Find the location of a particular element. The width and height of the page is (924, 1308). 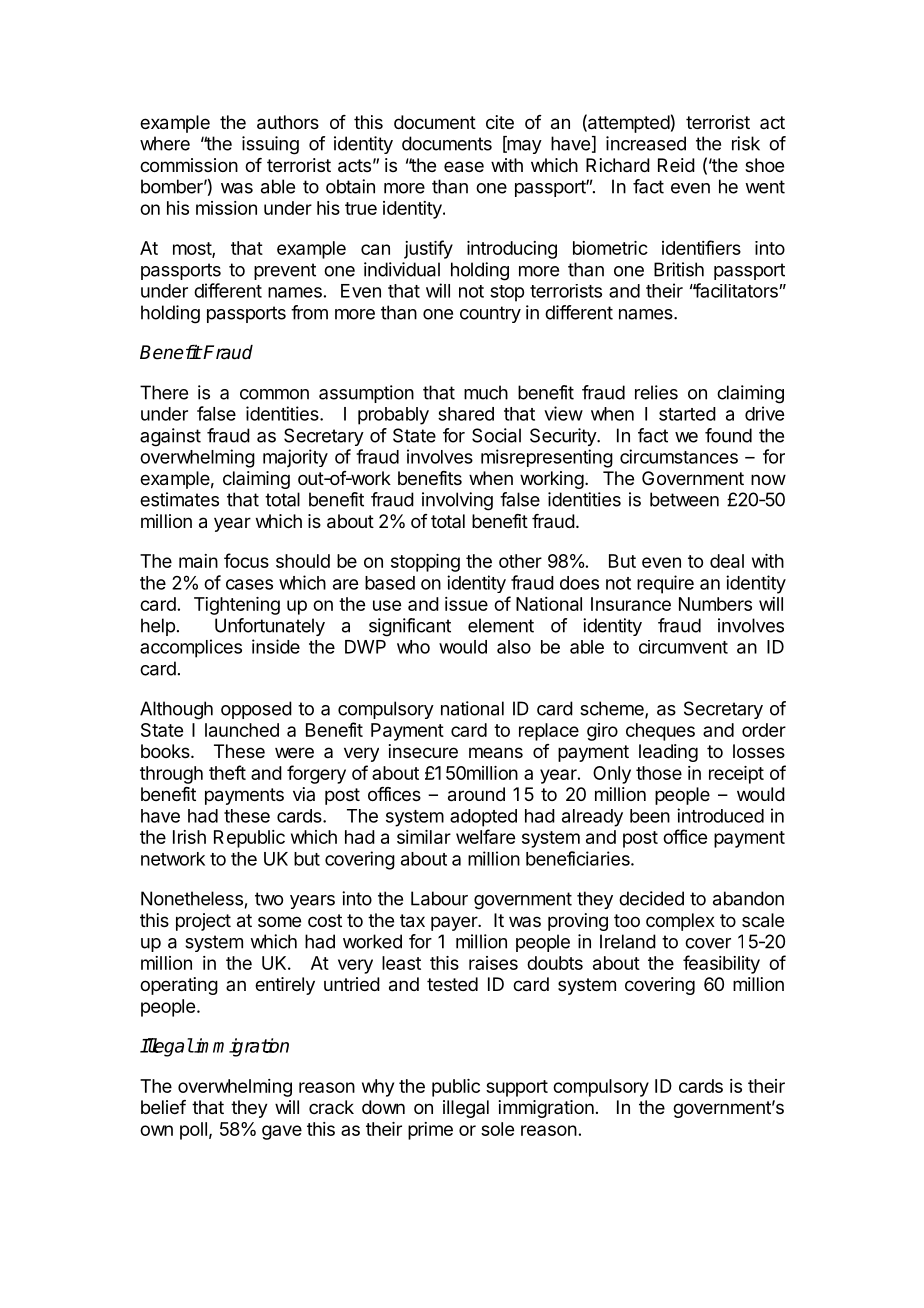

sole is located at coordinates (497, 1129).
